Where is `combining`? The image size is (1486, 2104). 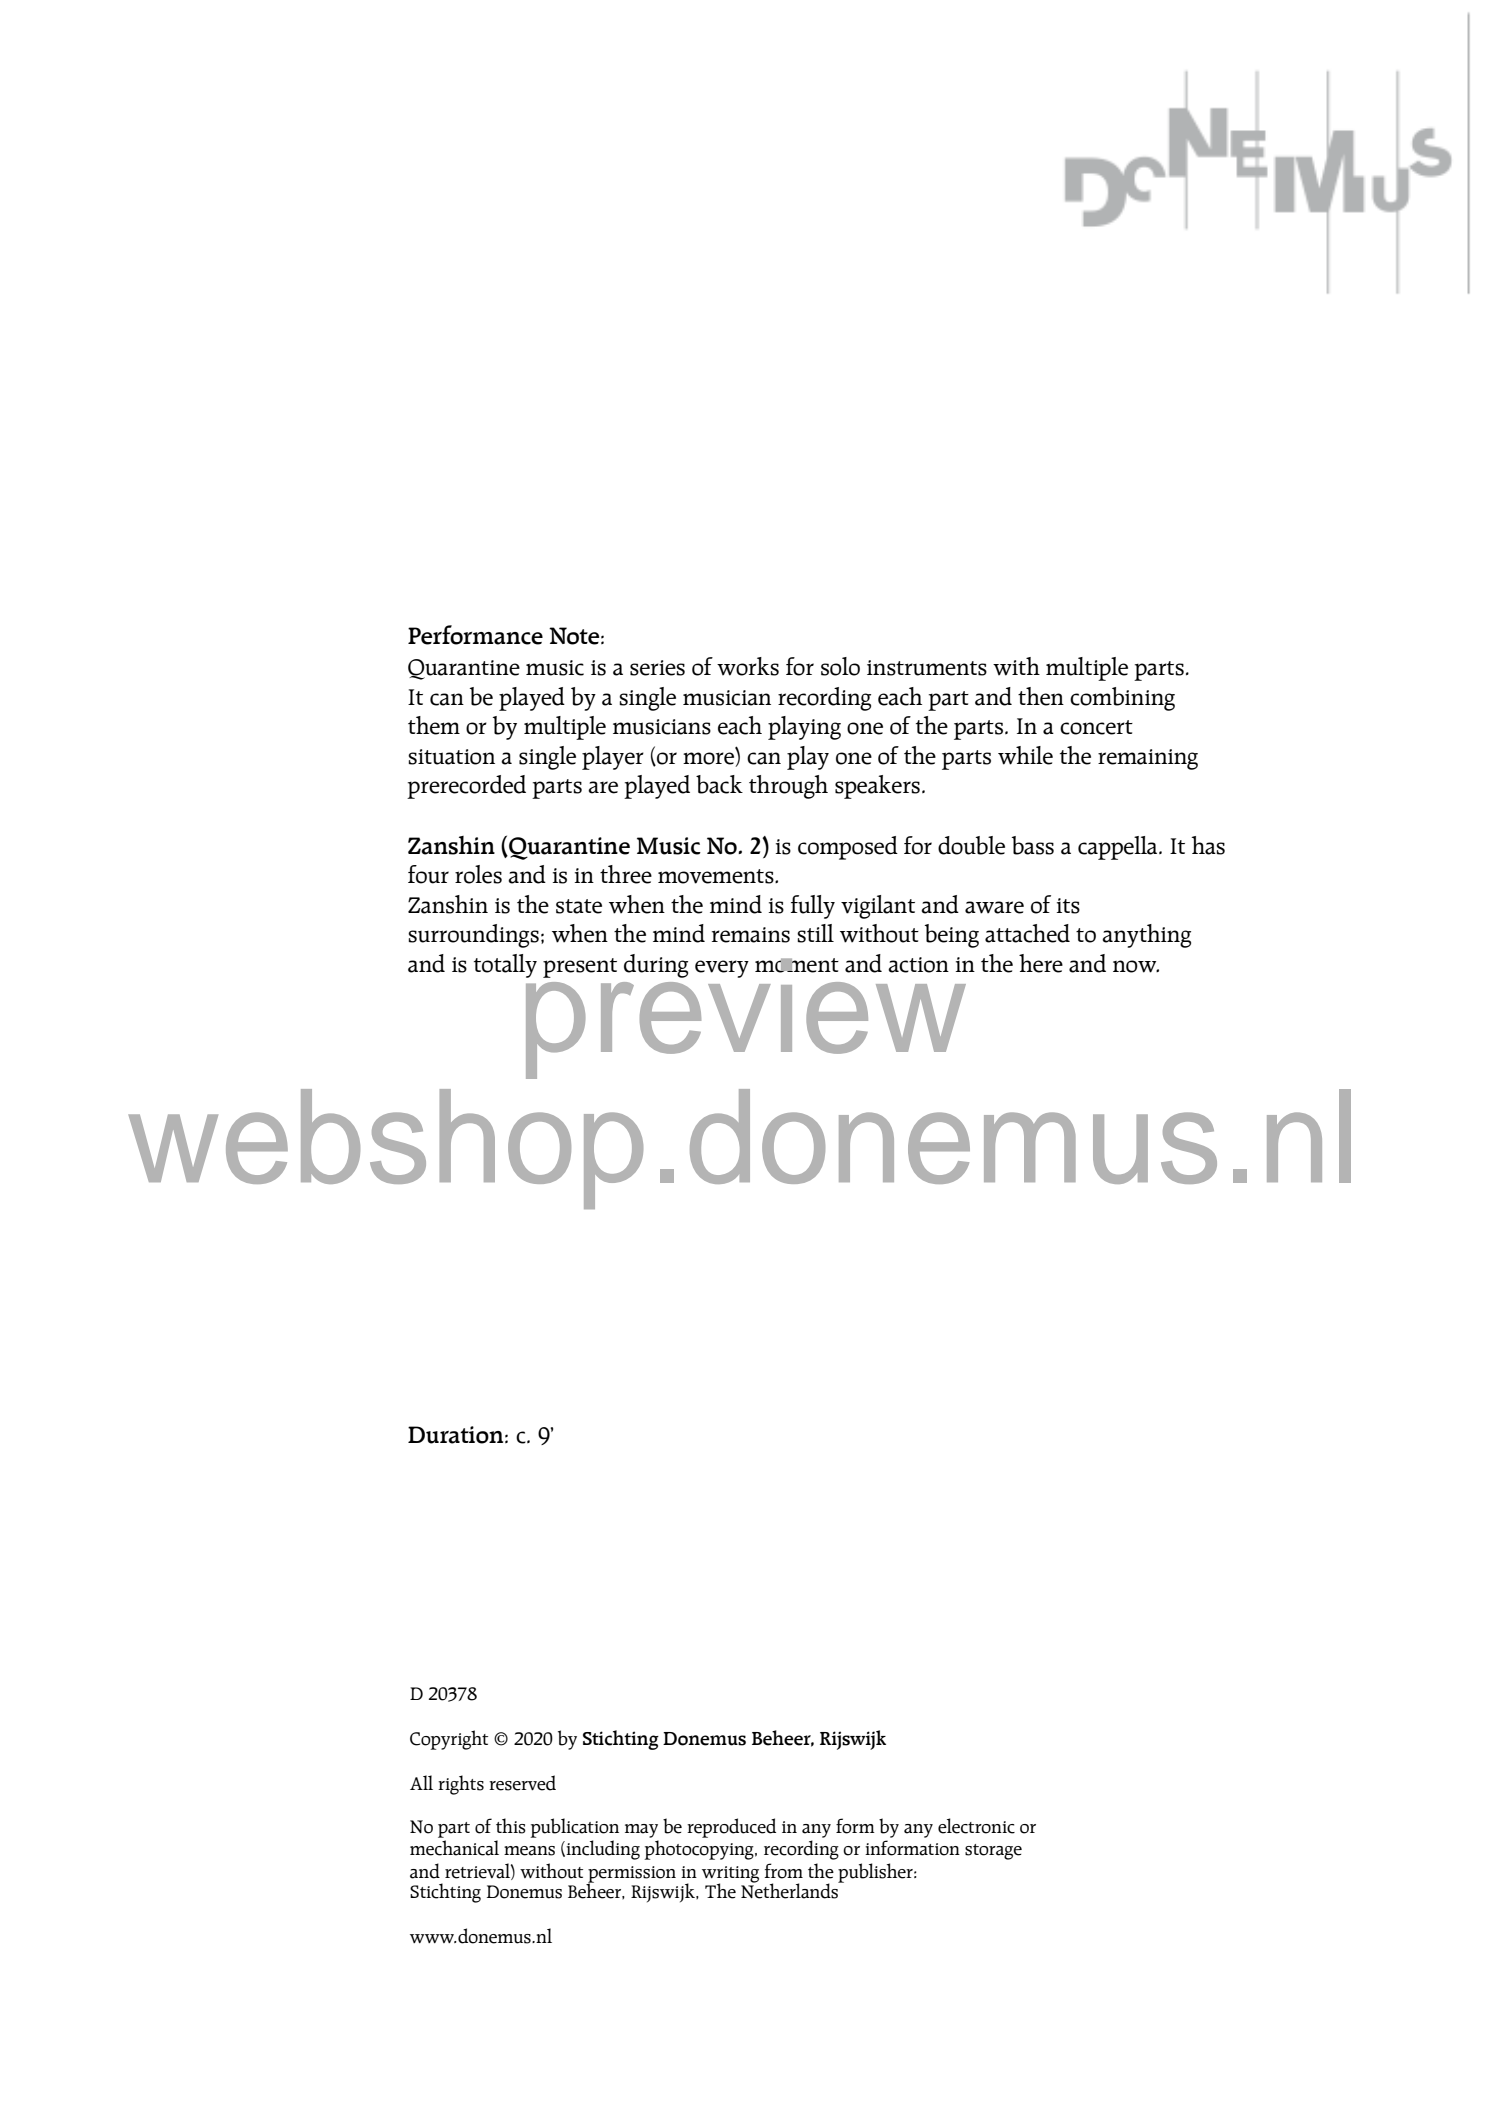
combining is located at coordinates (1122, 699).
